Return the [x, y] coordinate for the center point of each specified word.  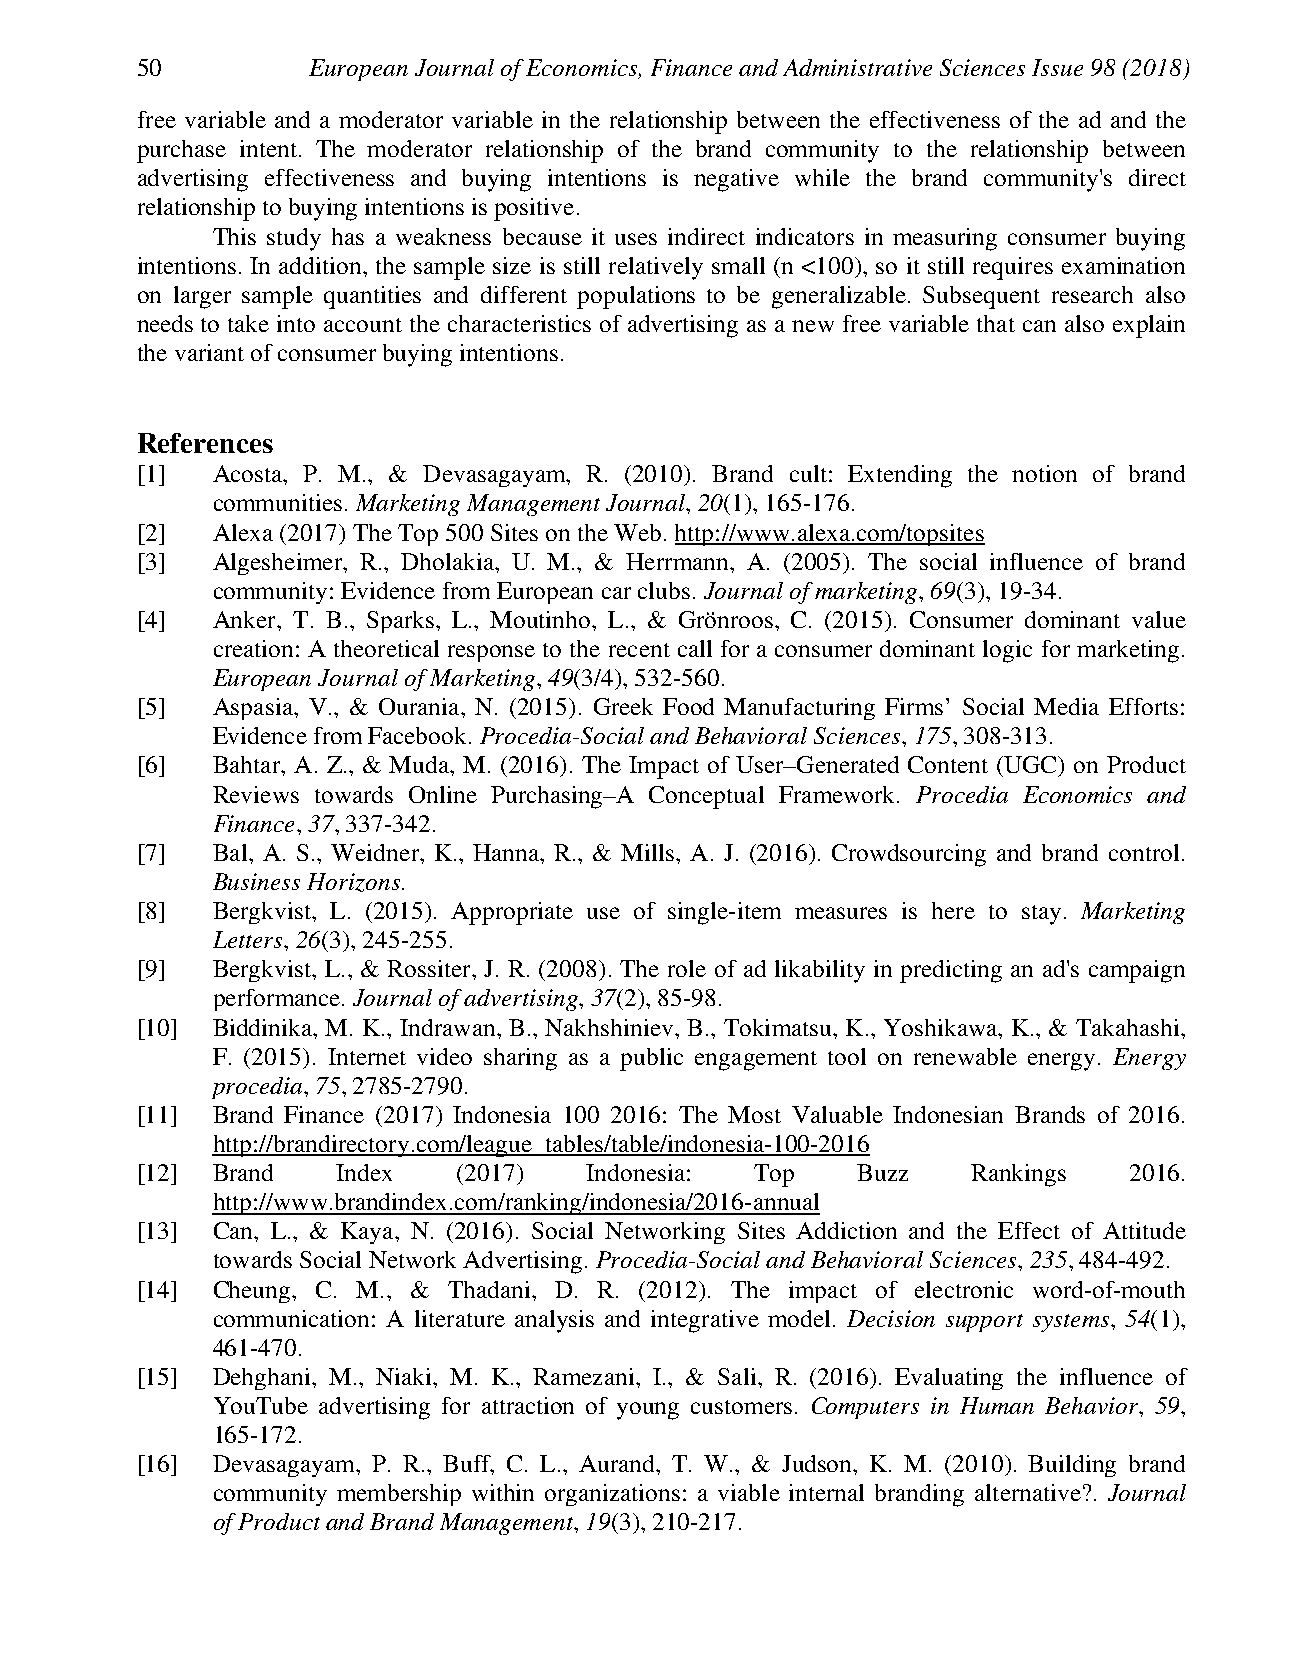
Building [1072, 1466]
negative [736, 180]
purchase [181, 151]
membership [399, 1495]
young [648, 1411]
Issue [1057, 67]
